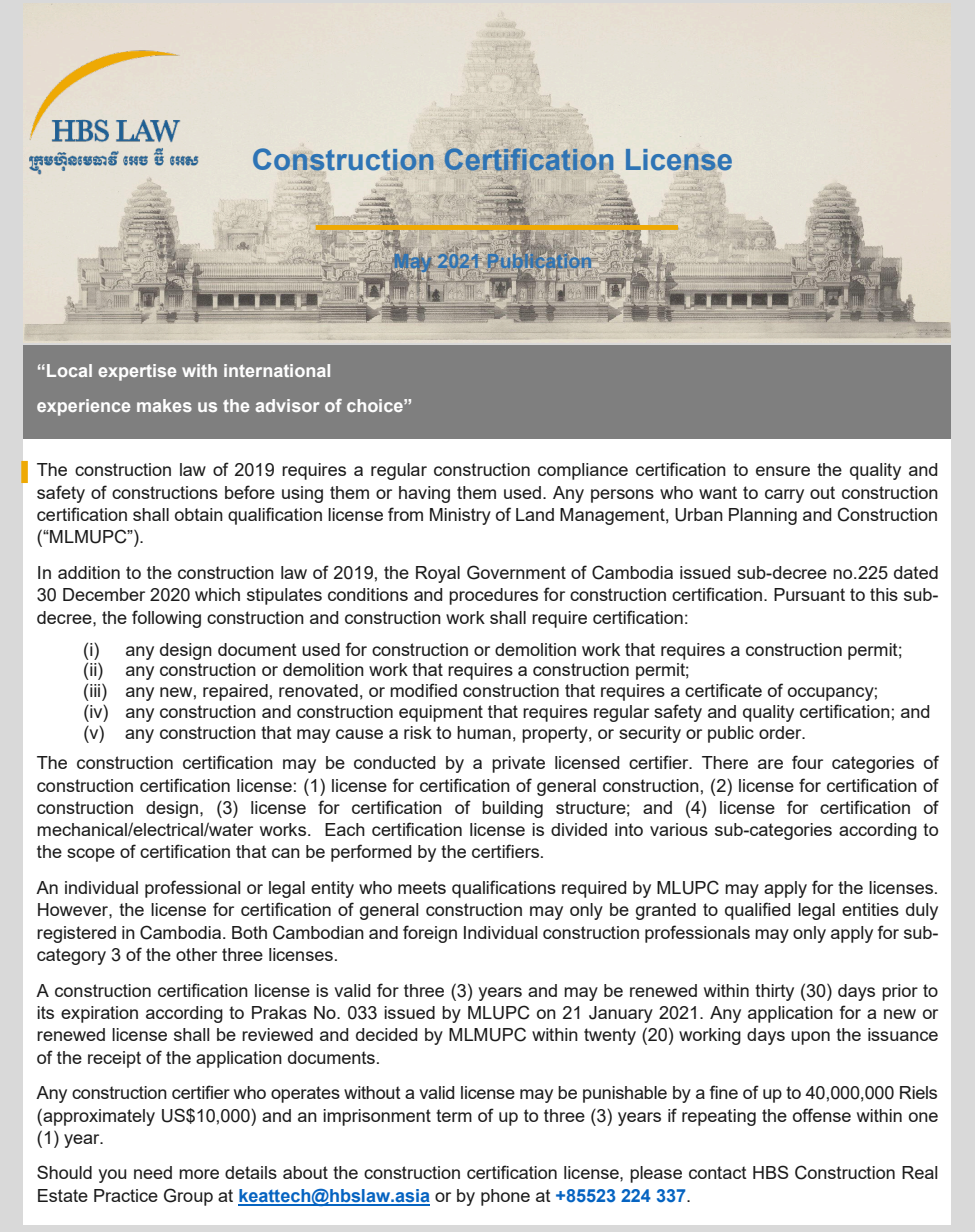  What do you see at coordinates (430, 934) in the screenshot?
I see `foreign` at bounding box center [430, 934].
